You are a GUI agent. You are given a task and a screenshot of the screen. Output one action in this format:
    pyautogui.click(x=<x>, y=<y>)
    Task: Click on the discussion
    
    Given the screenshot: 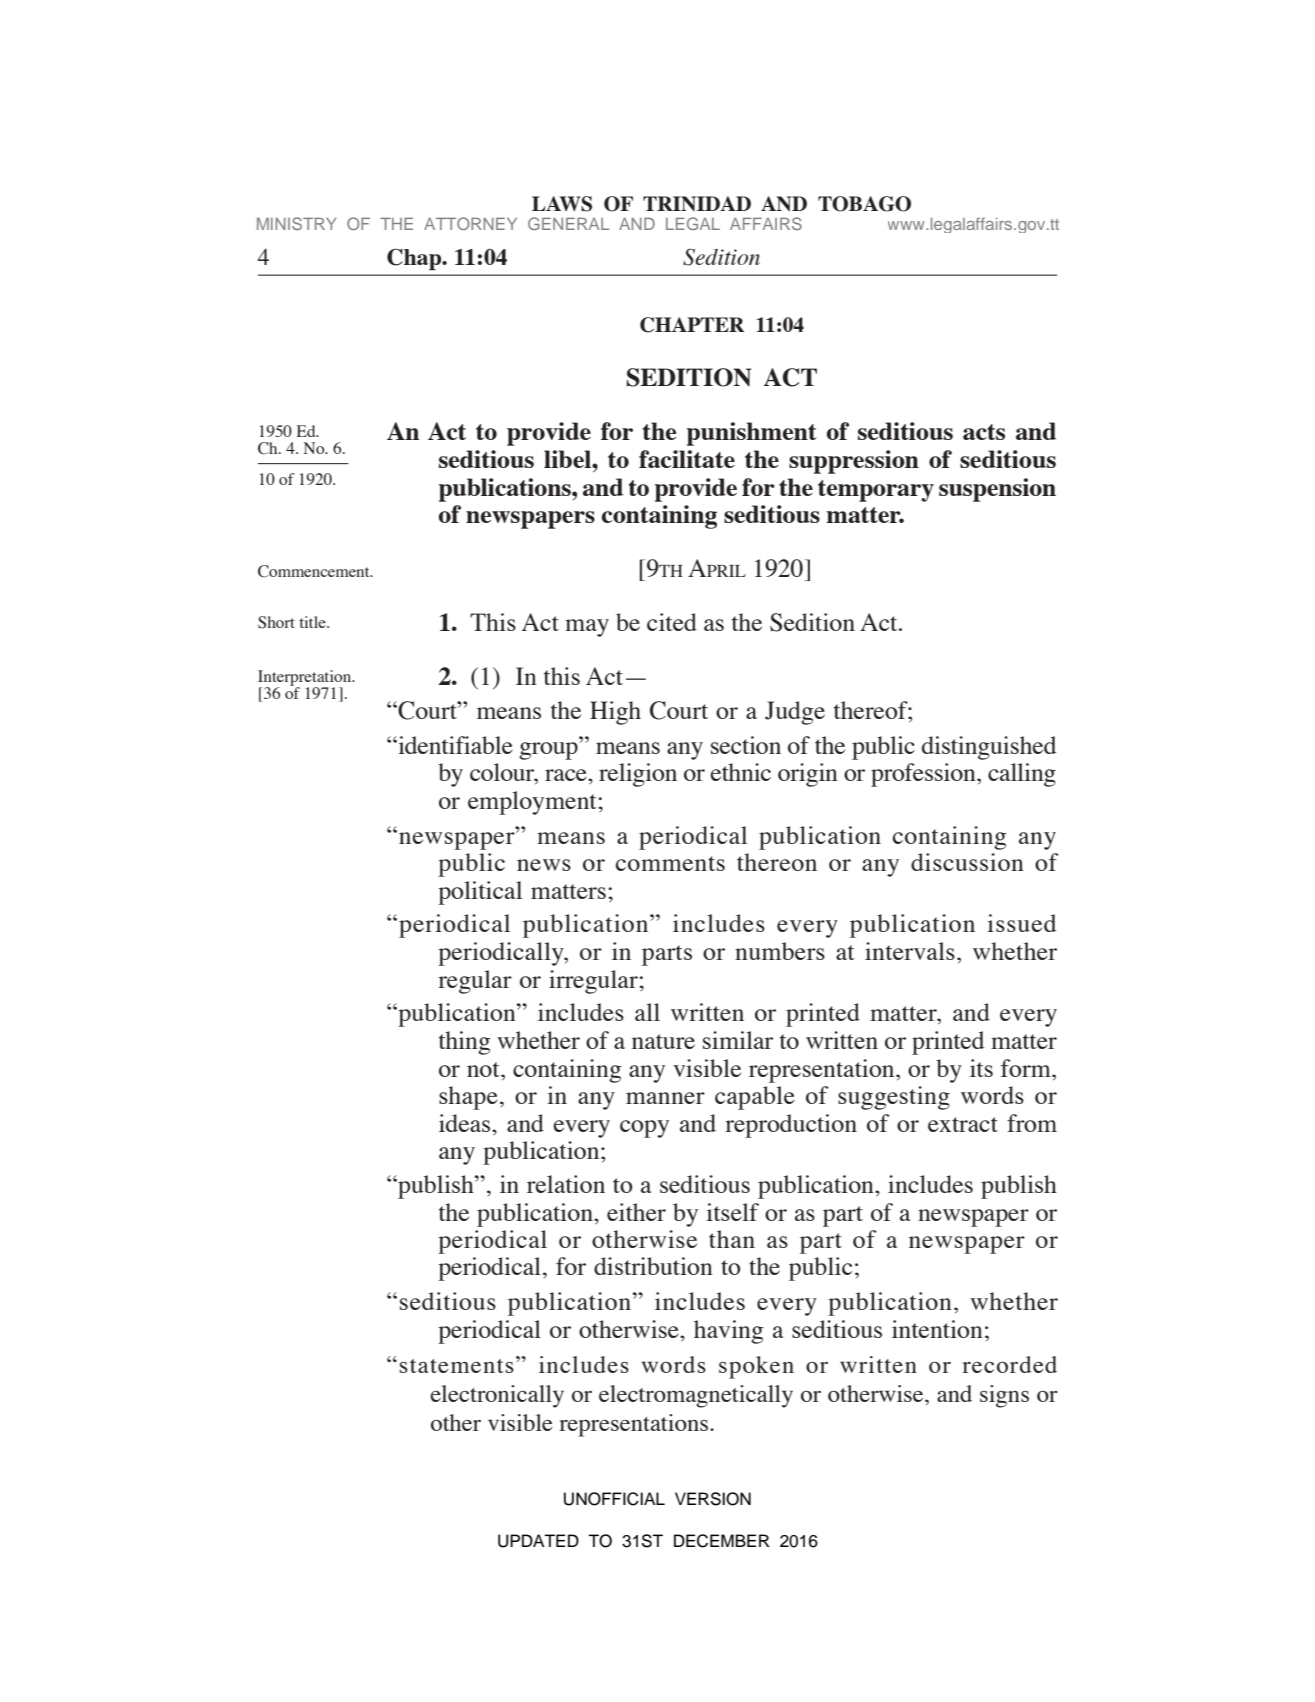 What is the action you would take?
    pyautogui.click(x=967, y=862)
